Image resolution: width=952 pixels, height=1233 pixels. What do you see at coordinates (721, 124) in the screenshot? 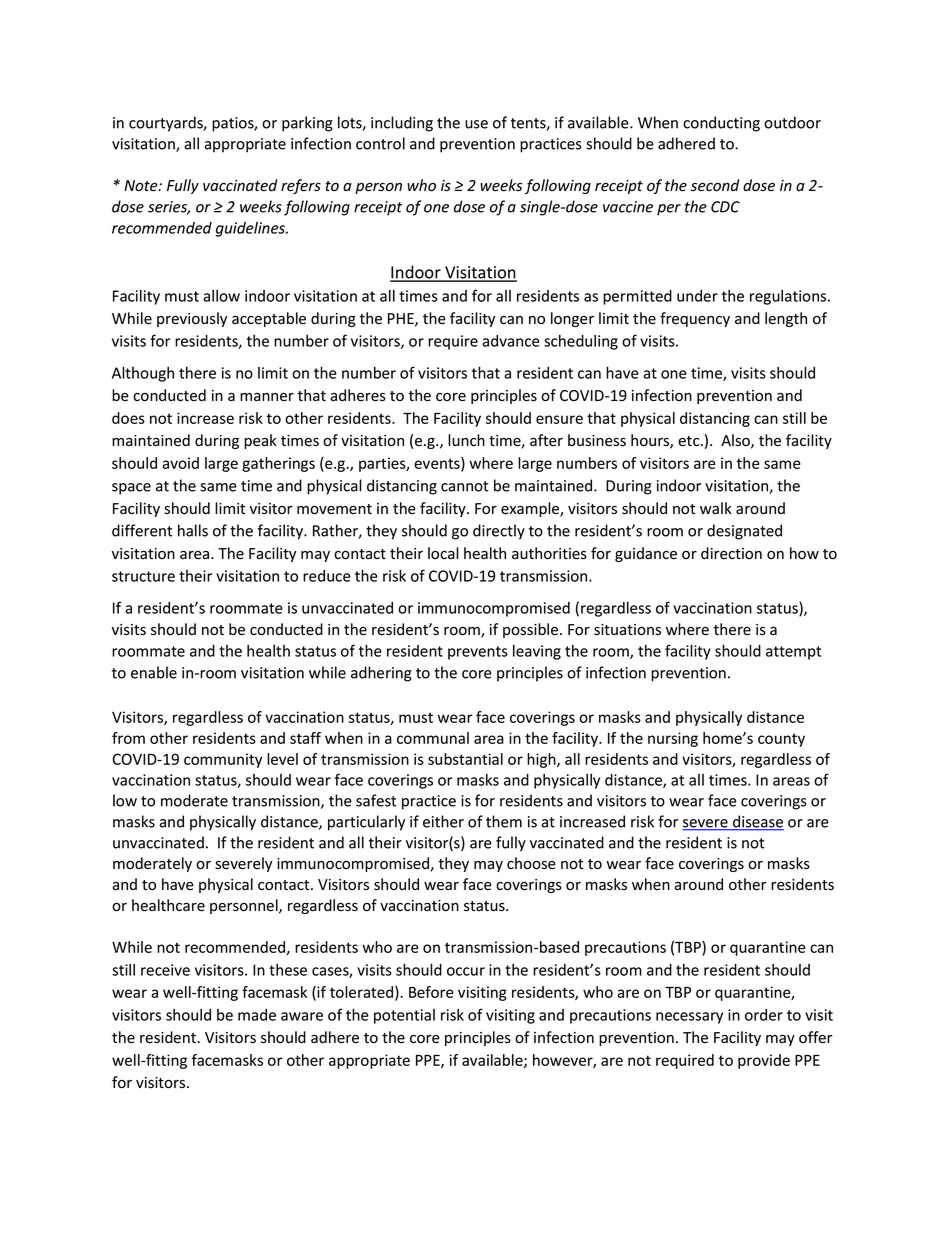
I see `conducting` at bounding box center [721, 124].
